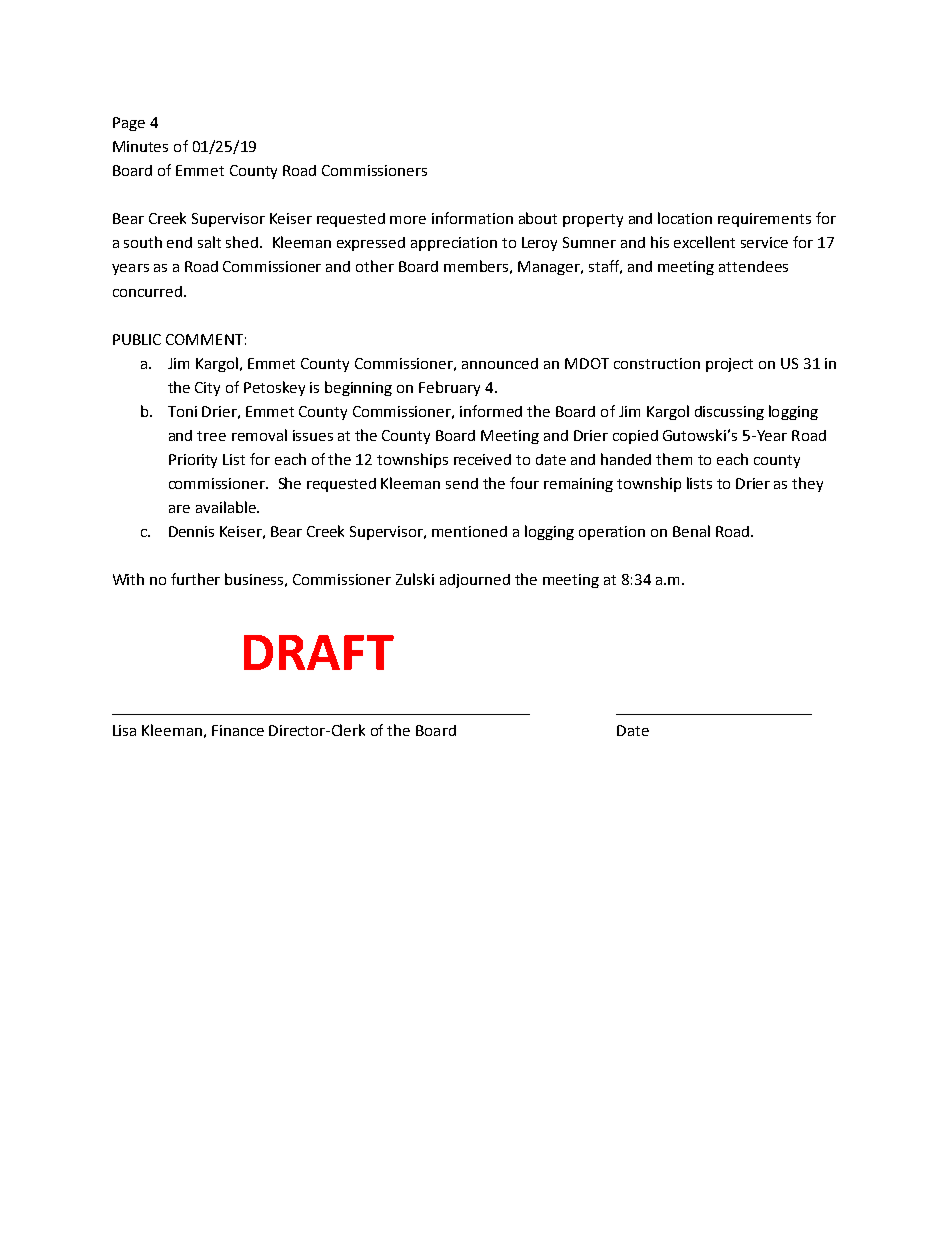 The image size is (952, 1233). Describe the element at coordinates (472, 218) in the screenshot. I see `information` at that location.
